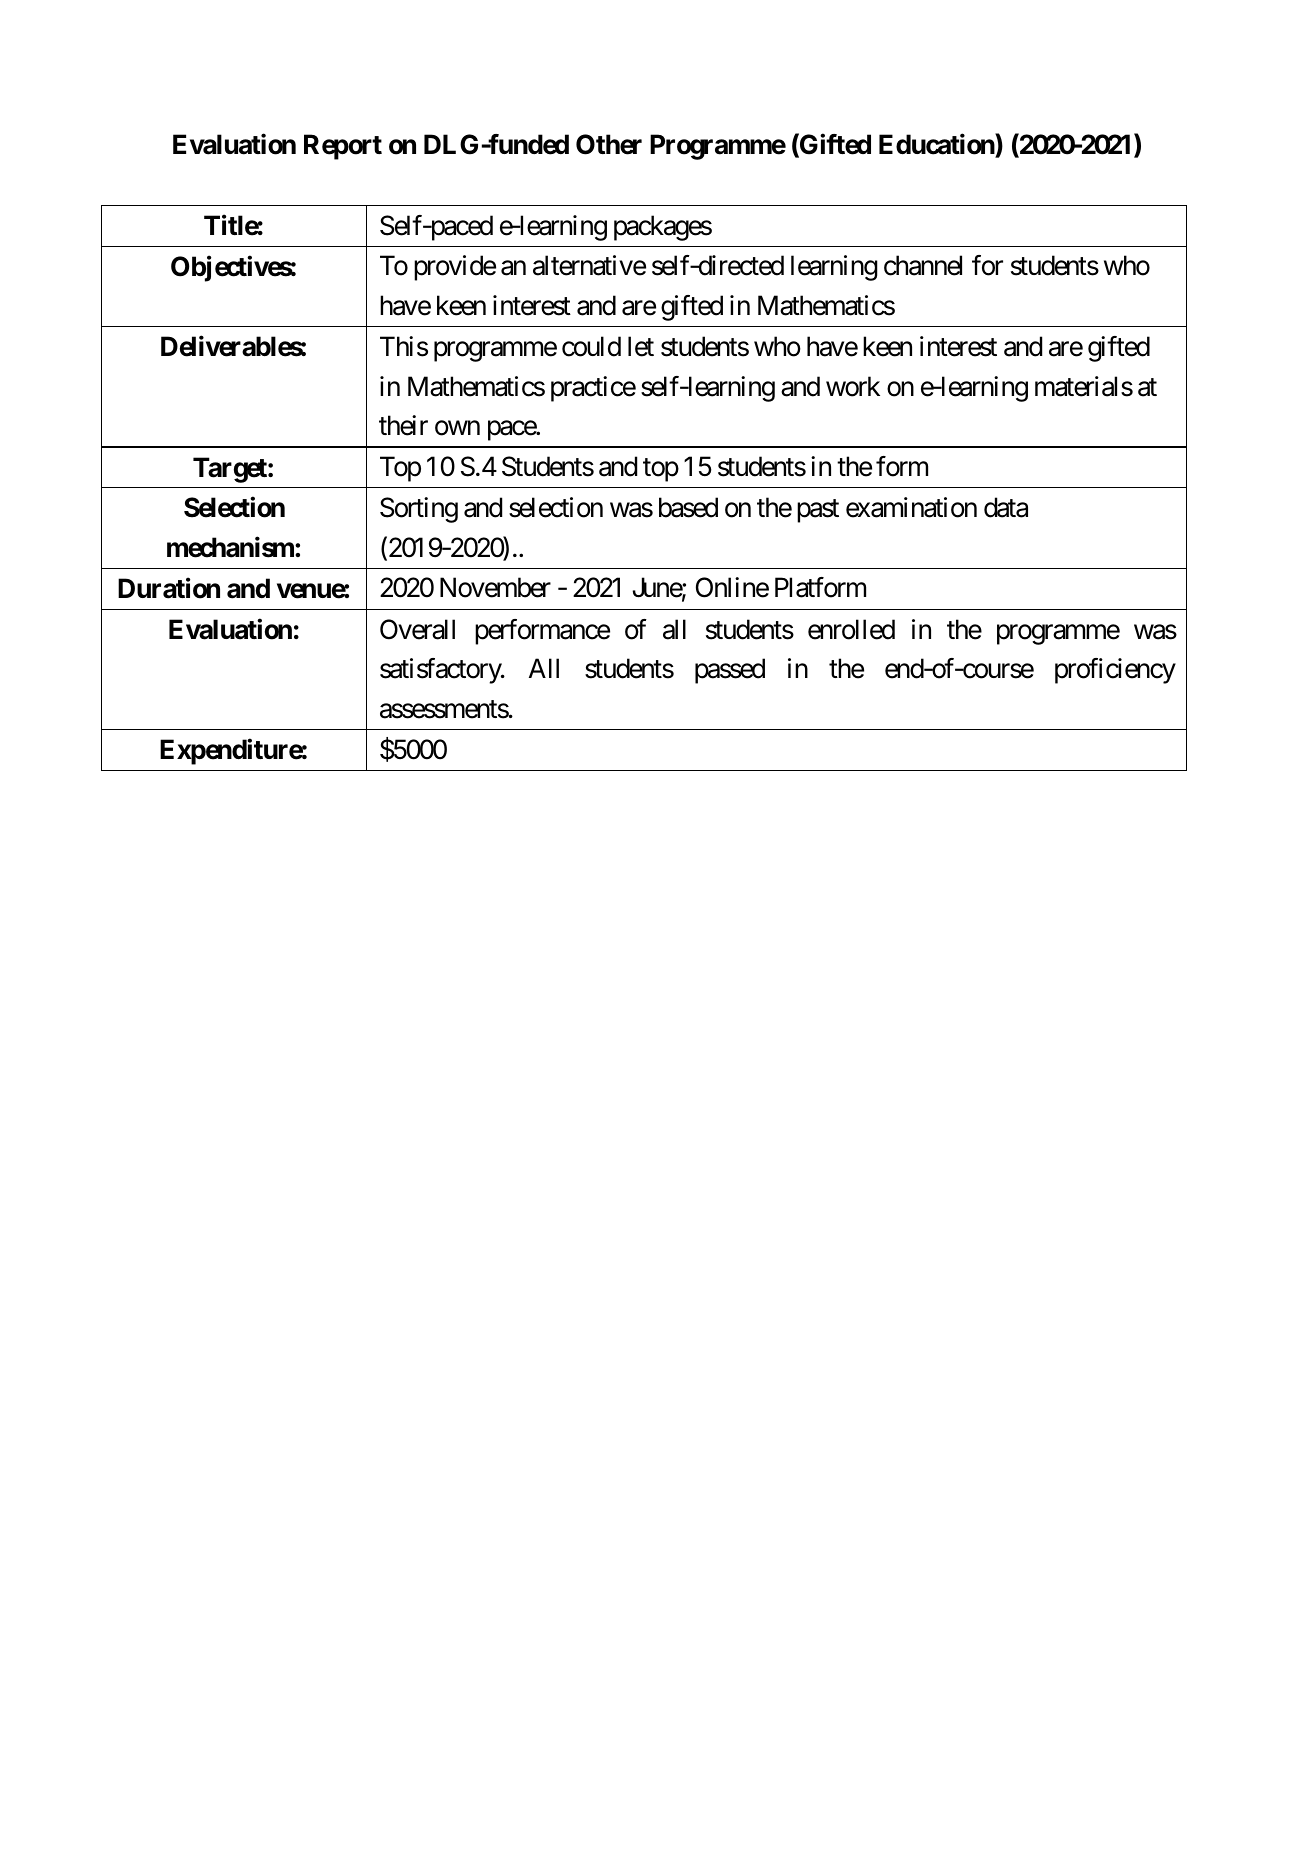 This page has width=1314, height=1859. I want to click on passed, so click(730, 671).
